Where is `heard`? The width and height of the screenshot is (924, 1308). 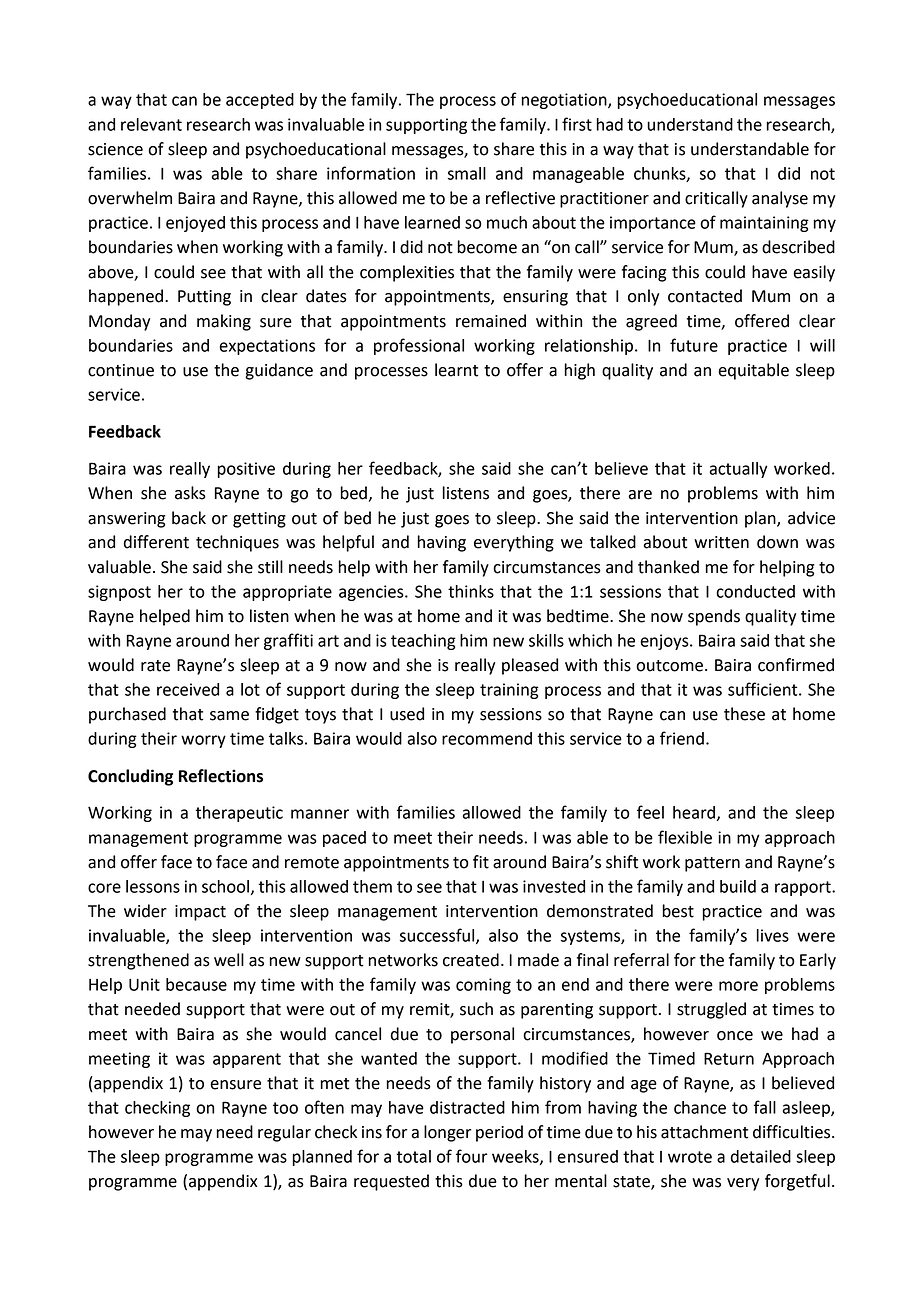 heard is located at coordinates (694, 812).
